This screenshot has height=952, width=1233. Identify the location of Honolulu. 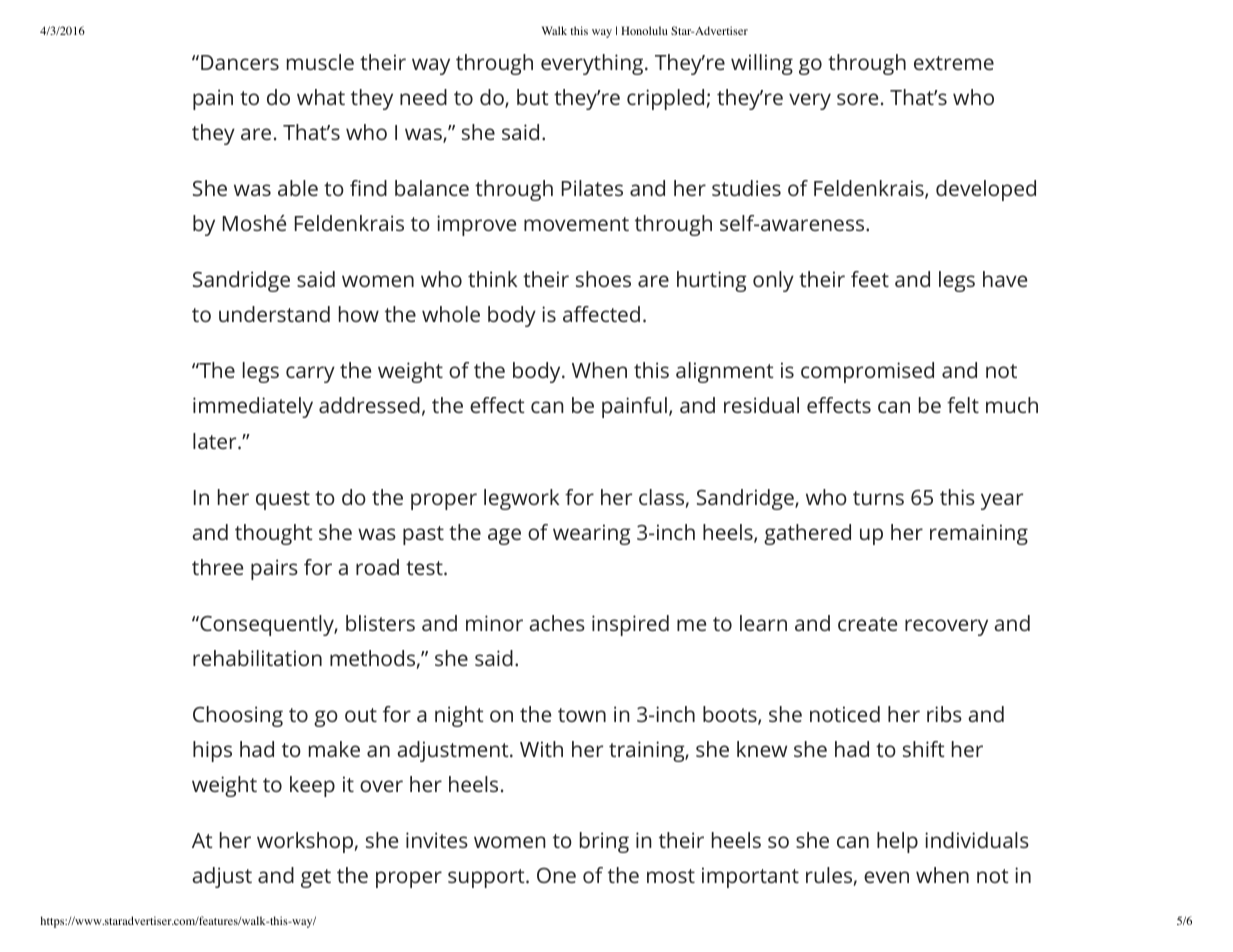
(644, 30).
